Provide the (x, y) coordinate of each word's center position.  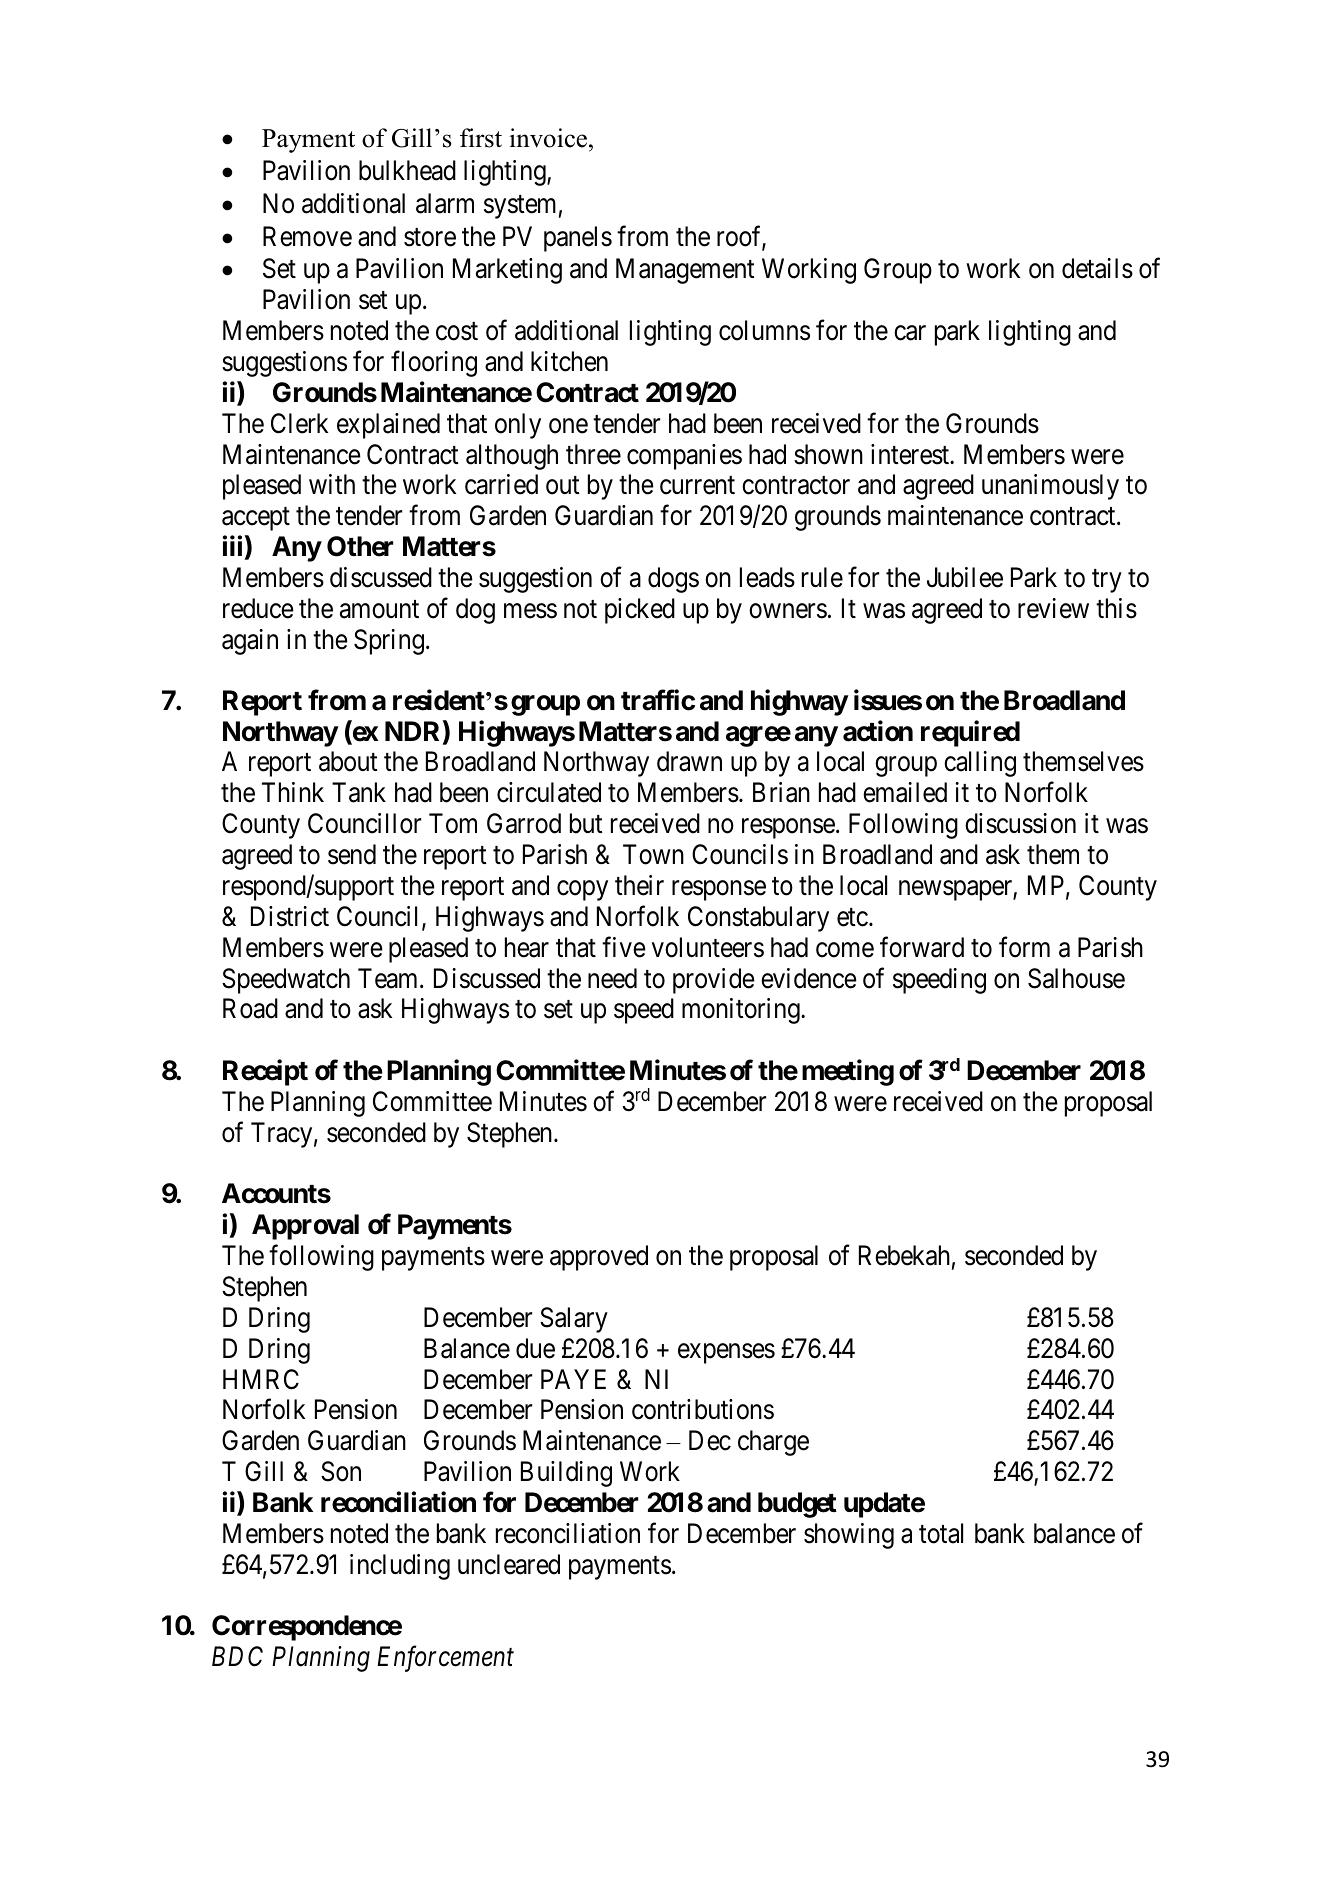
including (400, 1567)
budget (797, 1505)
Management (685, 271)
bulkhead (407, 170)
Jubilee (965, 577)
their (639, 885)
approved (599, 1258)
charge (773, 1443)
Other (360, 546)
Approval (305, 1227)
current (697, 486)
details (1097, 268)
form (1024, 947)
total (941, 1533)
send (352, 854)
